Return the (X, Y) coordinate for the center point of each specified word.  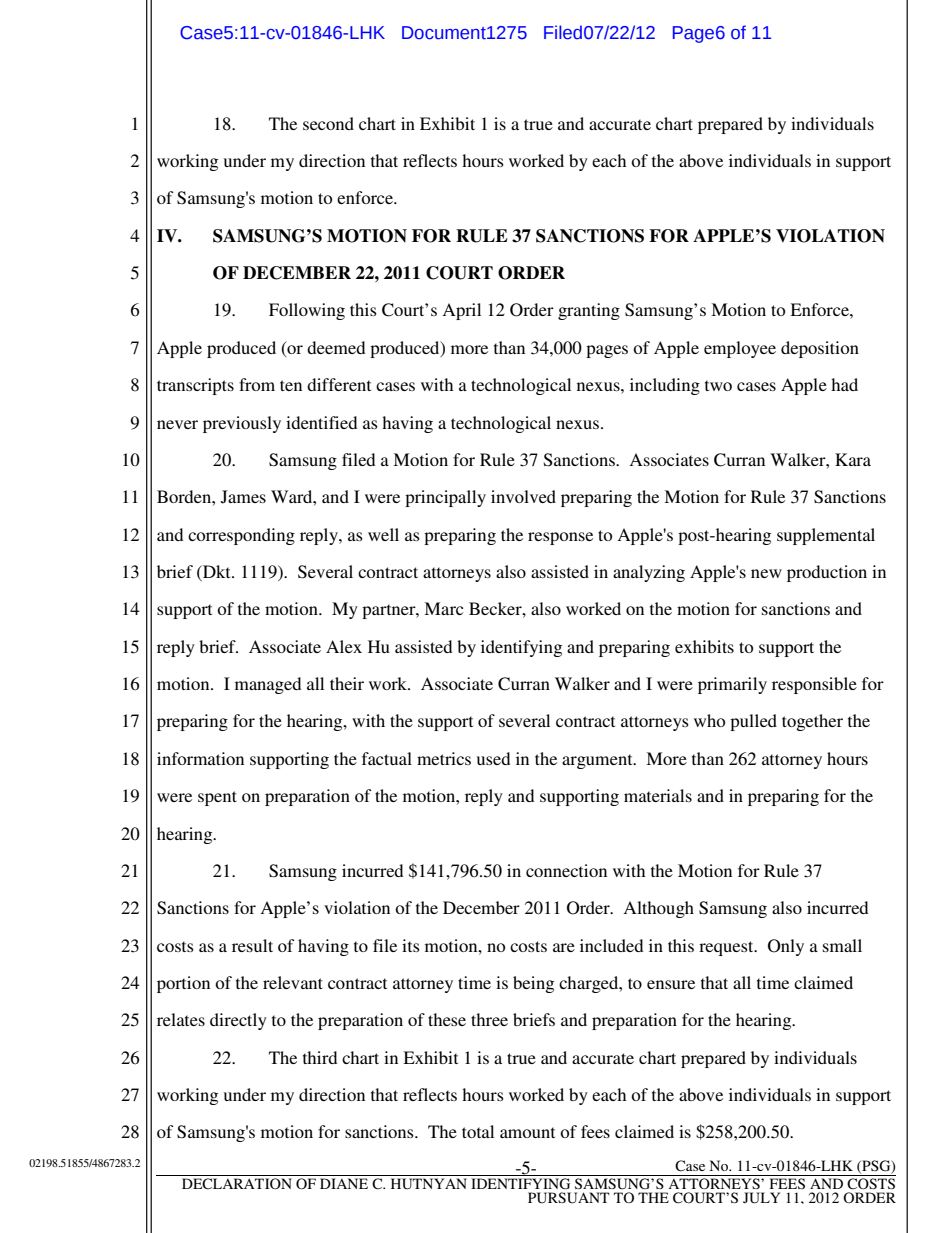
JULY (761, 1198)
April (461, 311)
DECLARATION (237, 1184)
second (328, 123)
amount (527, 1132)
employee (740, 349)
